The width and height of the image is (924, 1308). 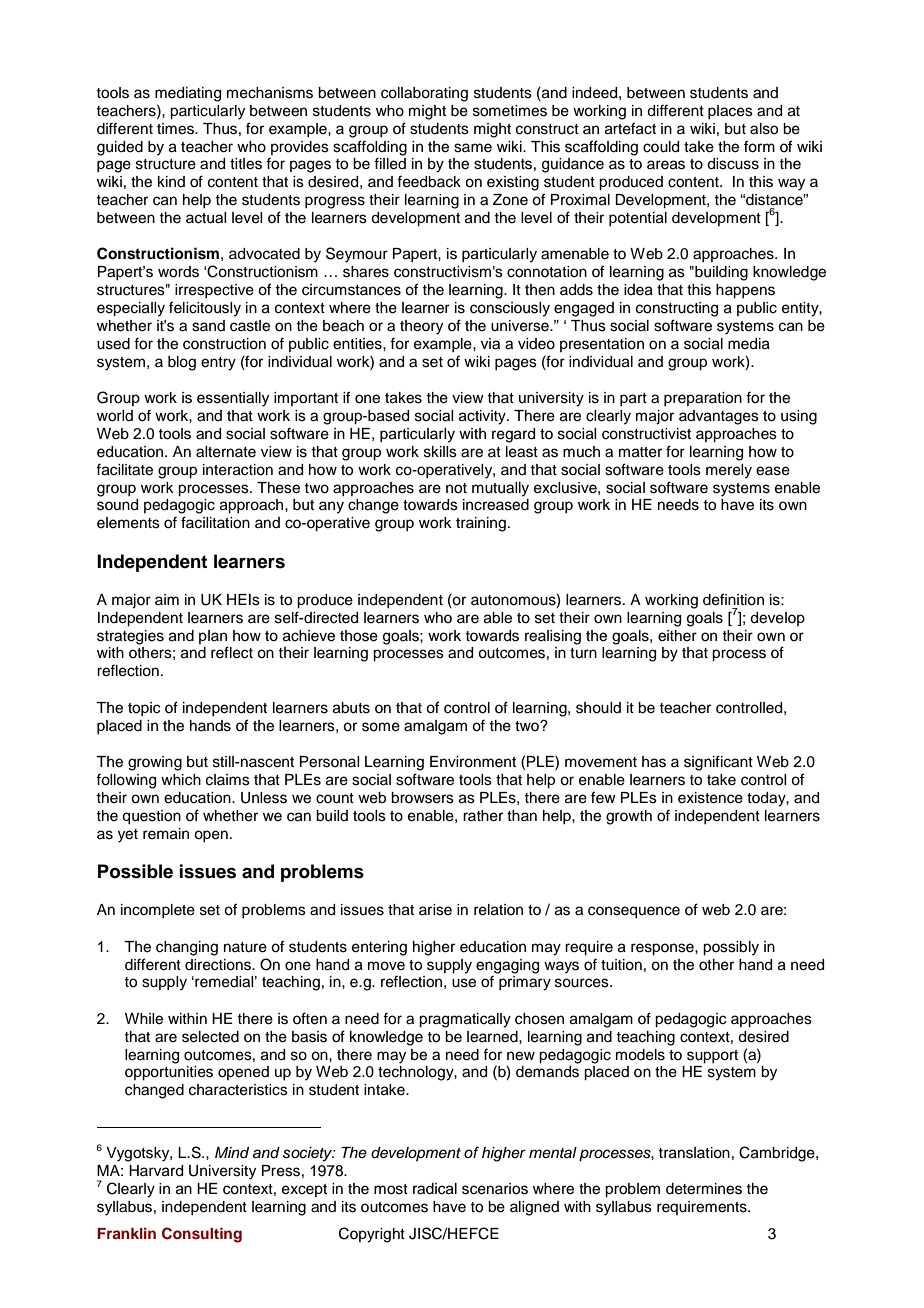 What do you see at coordinates (202, 1235) in the image?
I see `Consulting` at bounding box center [202, 1235].
